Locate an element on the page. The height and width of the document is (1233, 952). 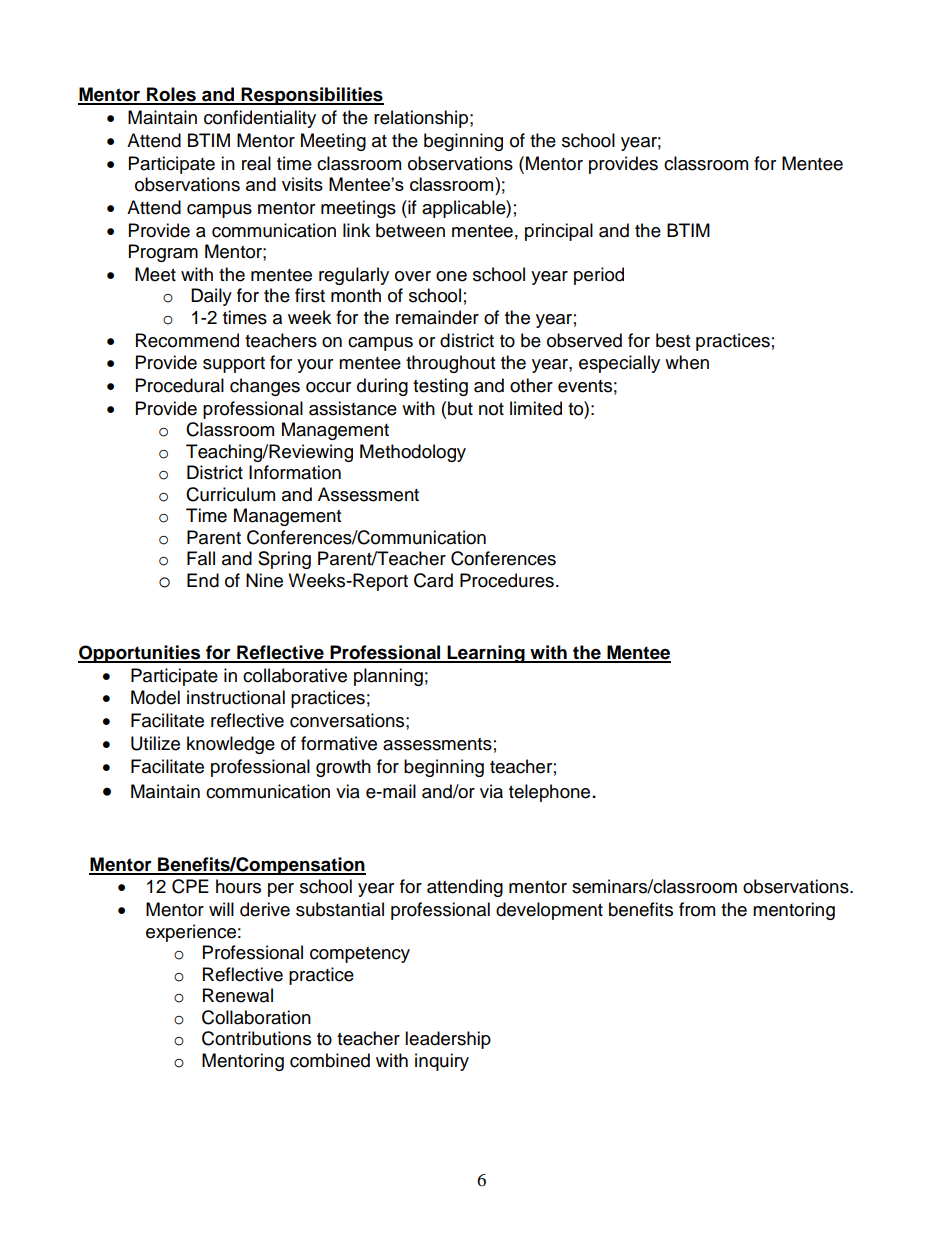
principal is located at coordinates (559, 232).
